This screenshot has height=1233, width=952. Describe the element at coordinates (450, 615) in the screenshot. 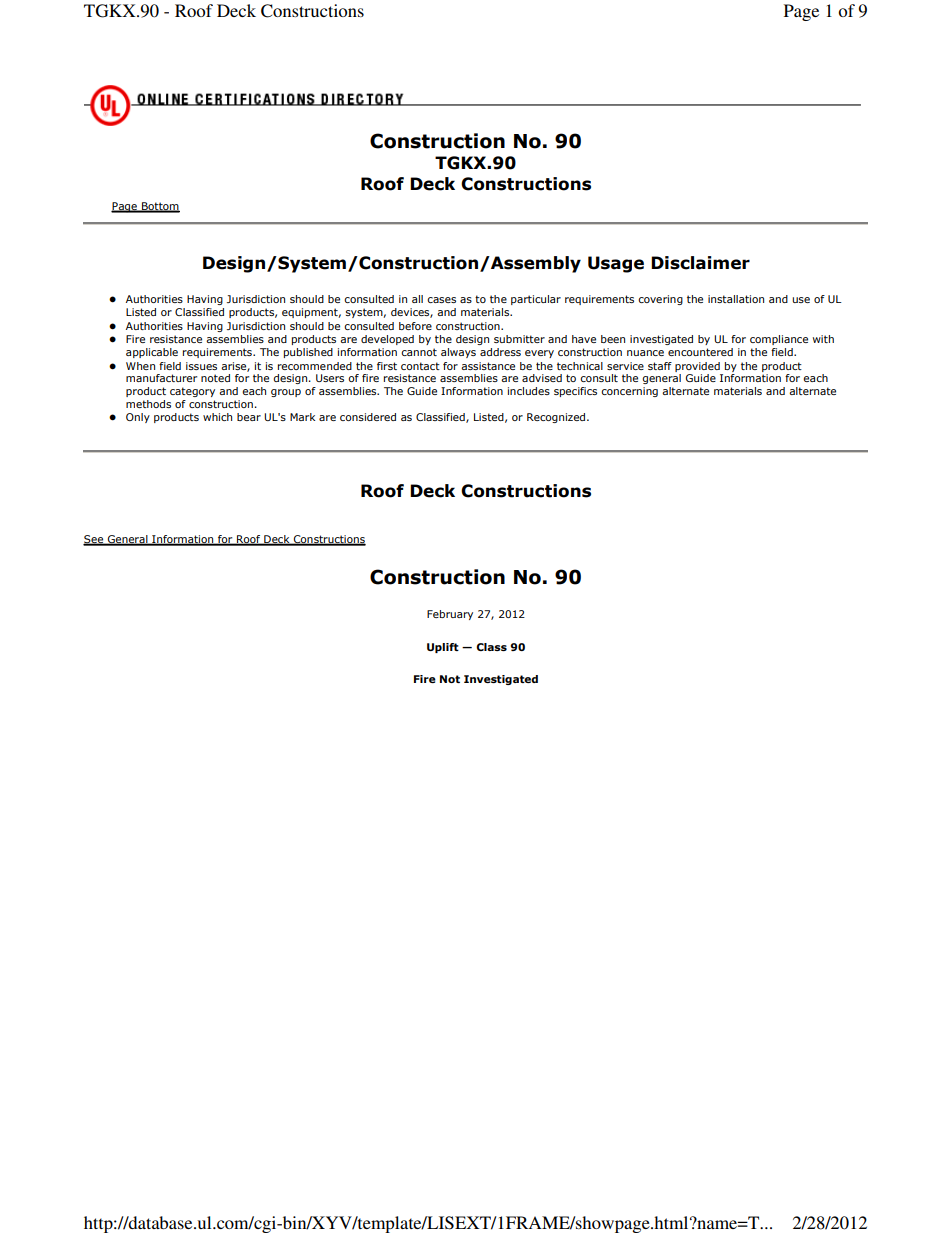

I see `February` at that location.
